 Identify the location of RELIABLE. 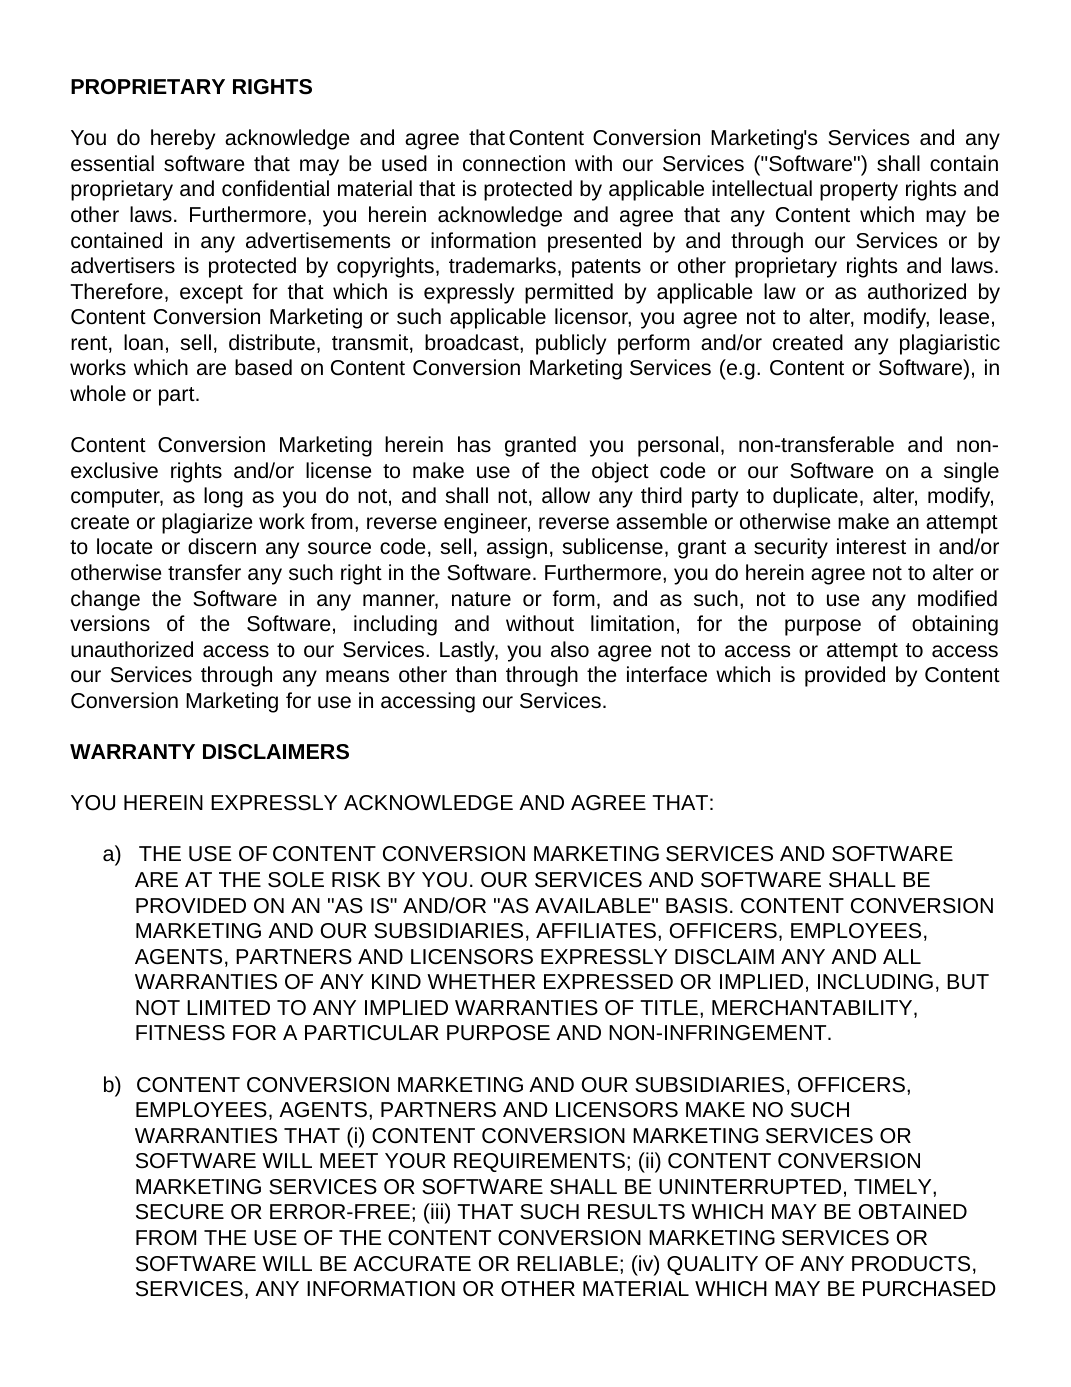
(567, 1263).
